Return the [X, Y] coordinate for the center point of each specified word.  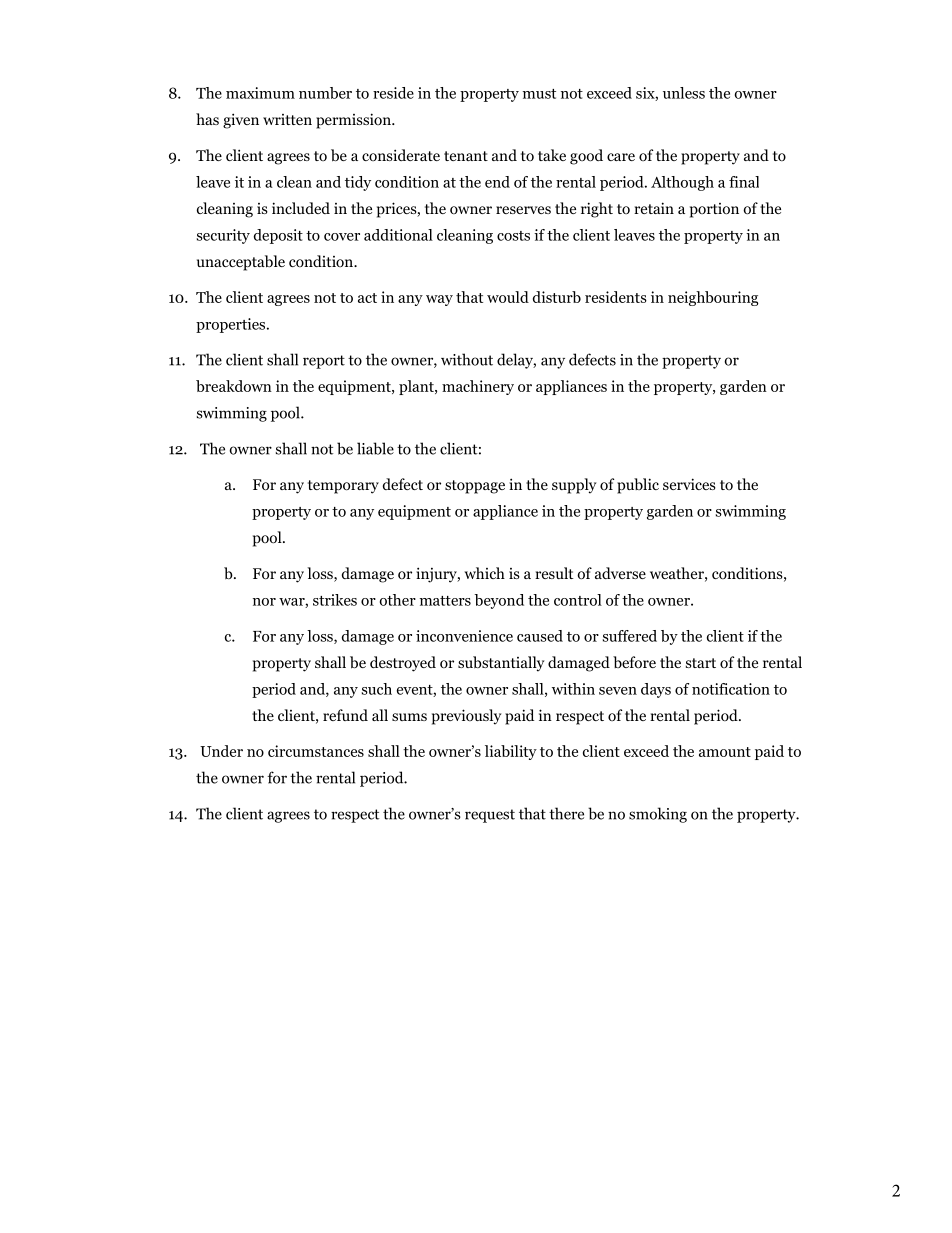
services [689, 484]
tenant [466, 156]
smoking [658, 815]
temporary [343, 487]
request [490, 816]
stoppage [475, 487]
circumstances [316, 751]
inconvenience [464, 636]
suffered [630, 636]
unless [684, 93]
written [287, 119]
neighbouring [713, 298]
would [508, 297]
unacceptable [241, 263]
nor [264, 602]
